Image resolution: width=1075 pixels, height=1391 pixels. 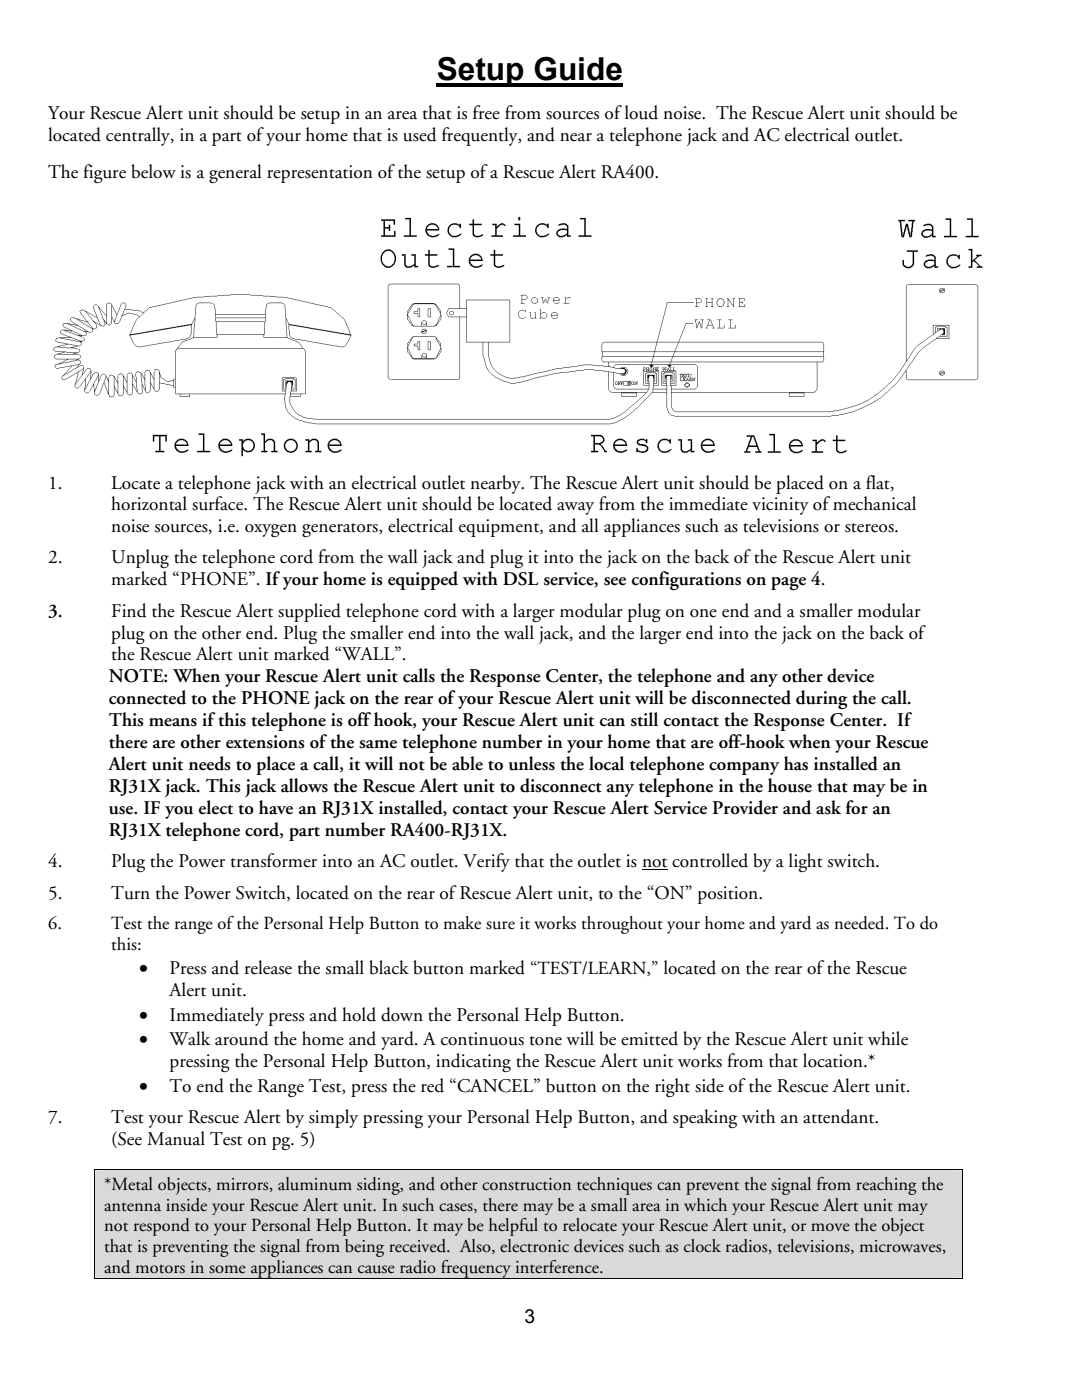 I want to click on needed, so click(x=861, y=923).
